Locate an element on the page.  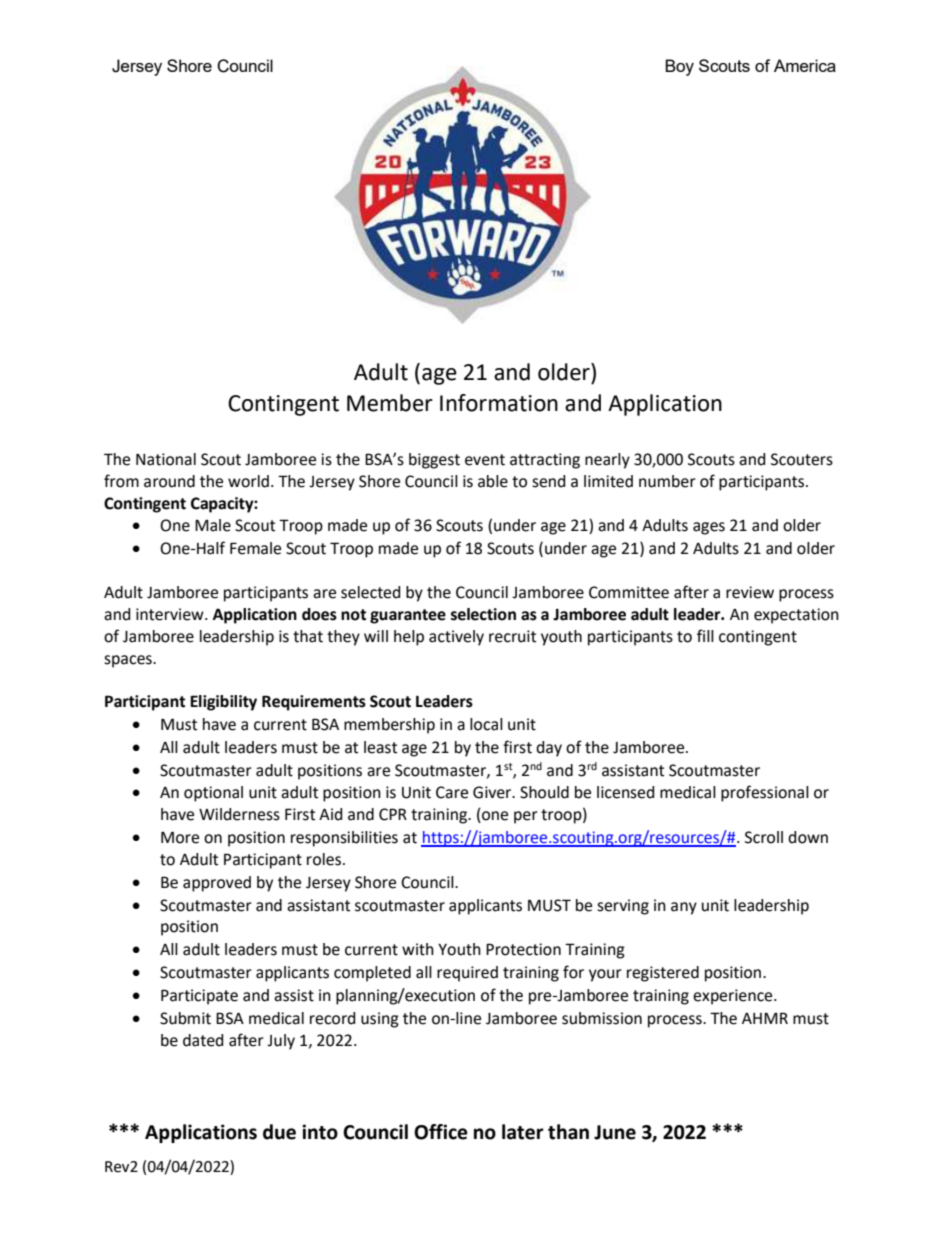
around is located at coordinates (169, 481).
